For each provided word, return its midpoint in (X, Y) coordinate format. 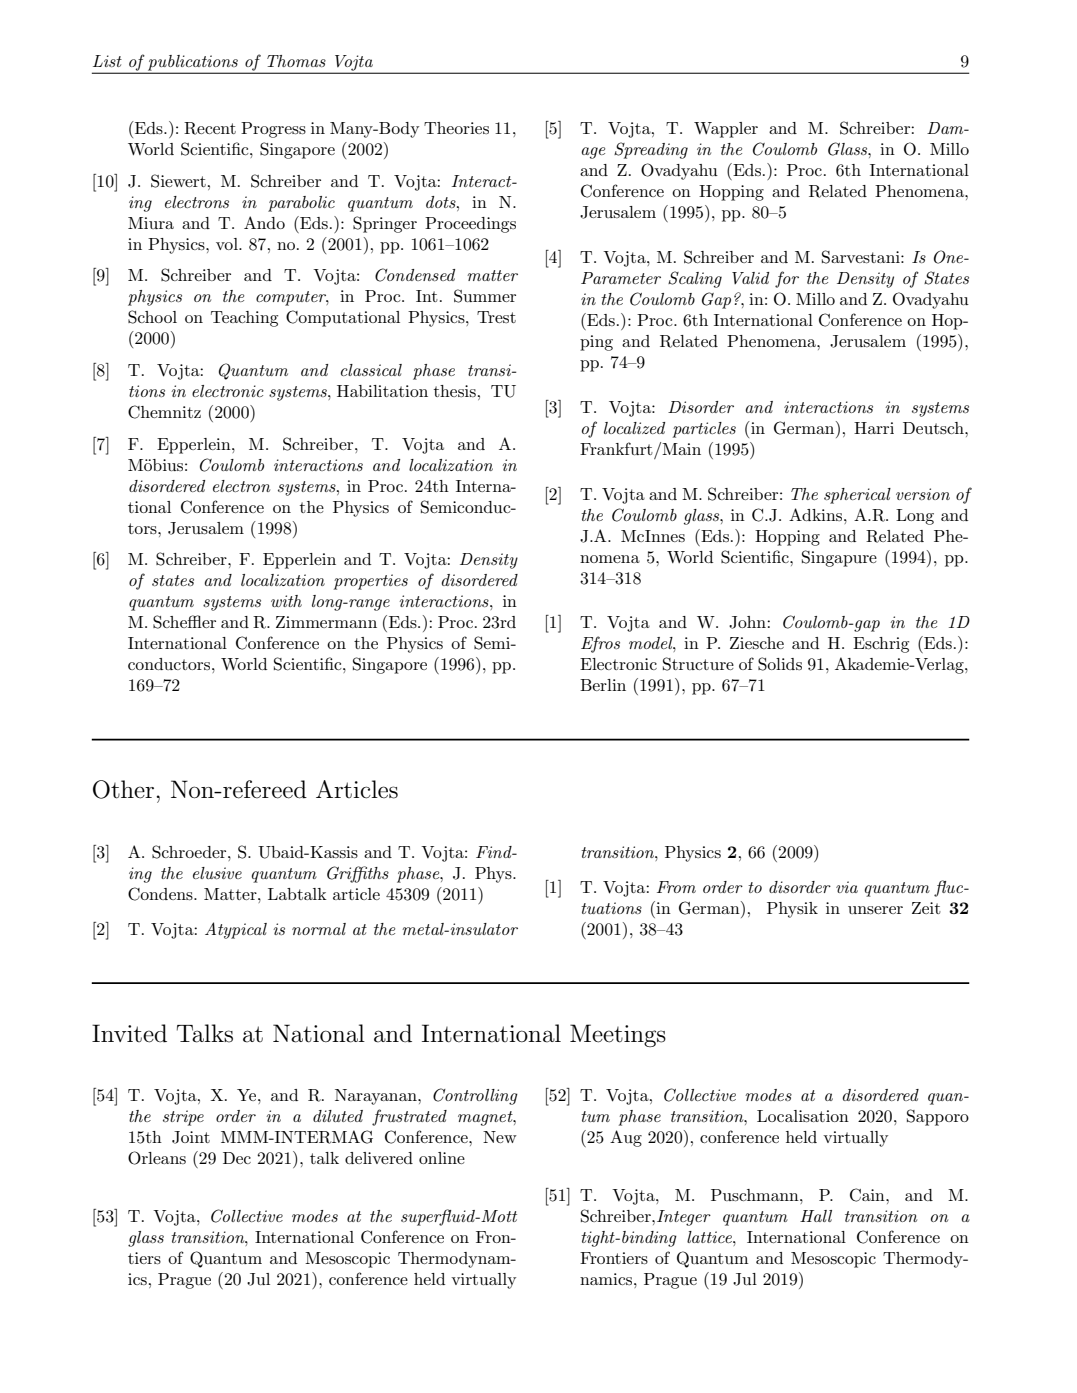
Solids (780, 664)
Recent (210, 128)
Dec (237, 1158)
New (500, 1137)
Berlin (603, 685)
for (787, 279)
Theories (456, 128)
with (286, 601)
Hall (816, 1216)
